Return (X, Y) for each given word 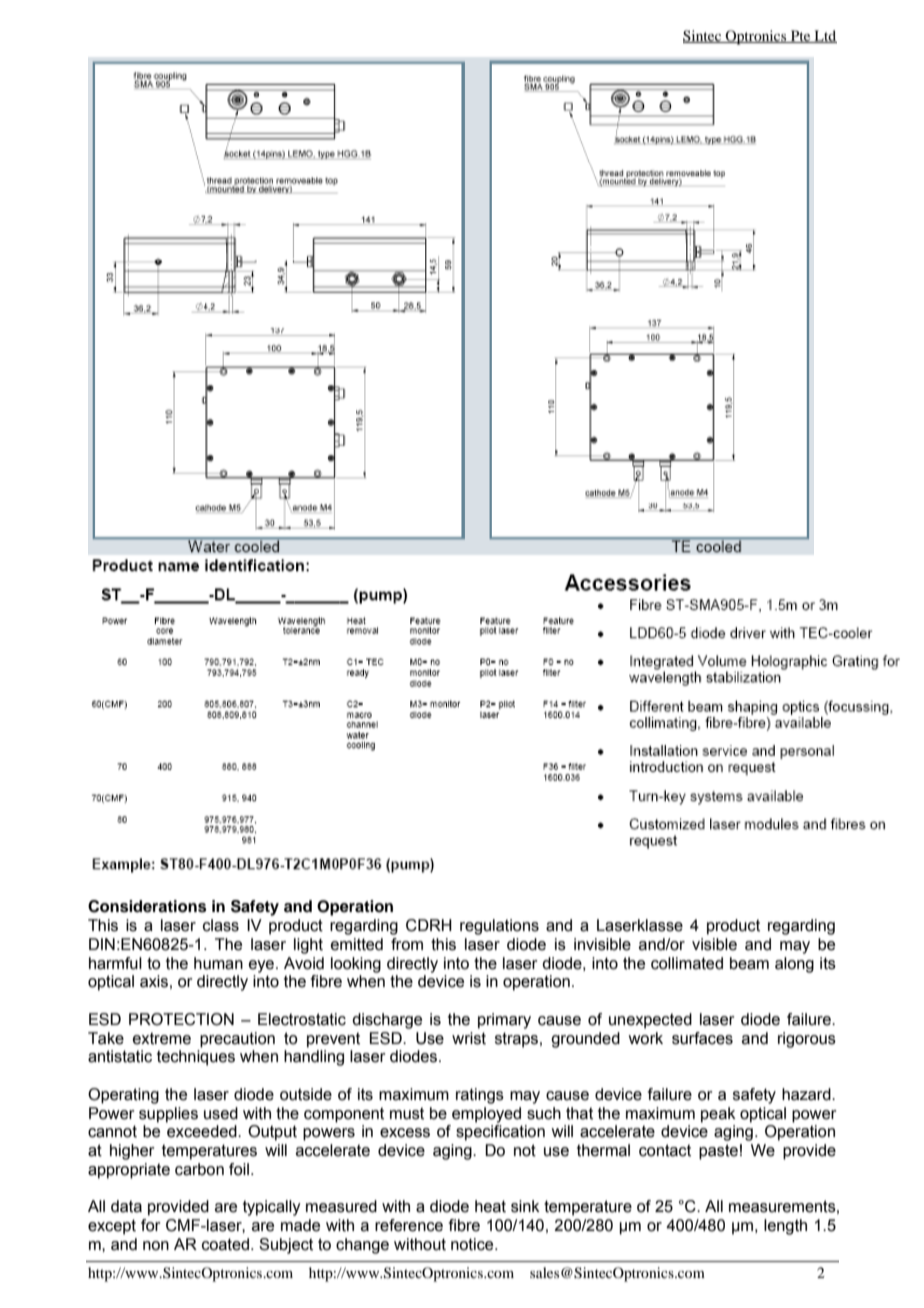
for (151, 1225)
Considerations (147, 906)
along (794, 965)
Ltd (824, 36)
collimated (687, 963)
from (407, 944)
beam (749, 963)
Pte (801, 36)
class (221, 925)
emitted (357, 944)
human (218, 963)
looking (356, 965)
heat (490, 1206)
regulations (499, 927)
